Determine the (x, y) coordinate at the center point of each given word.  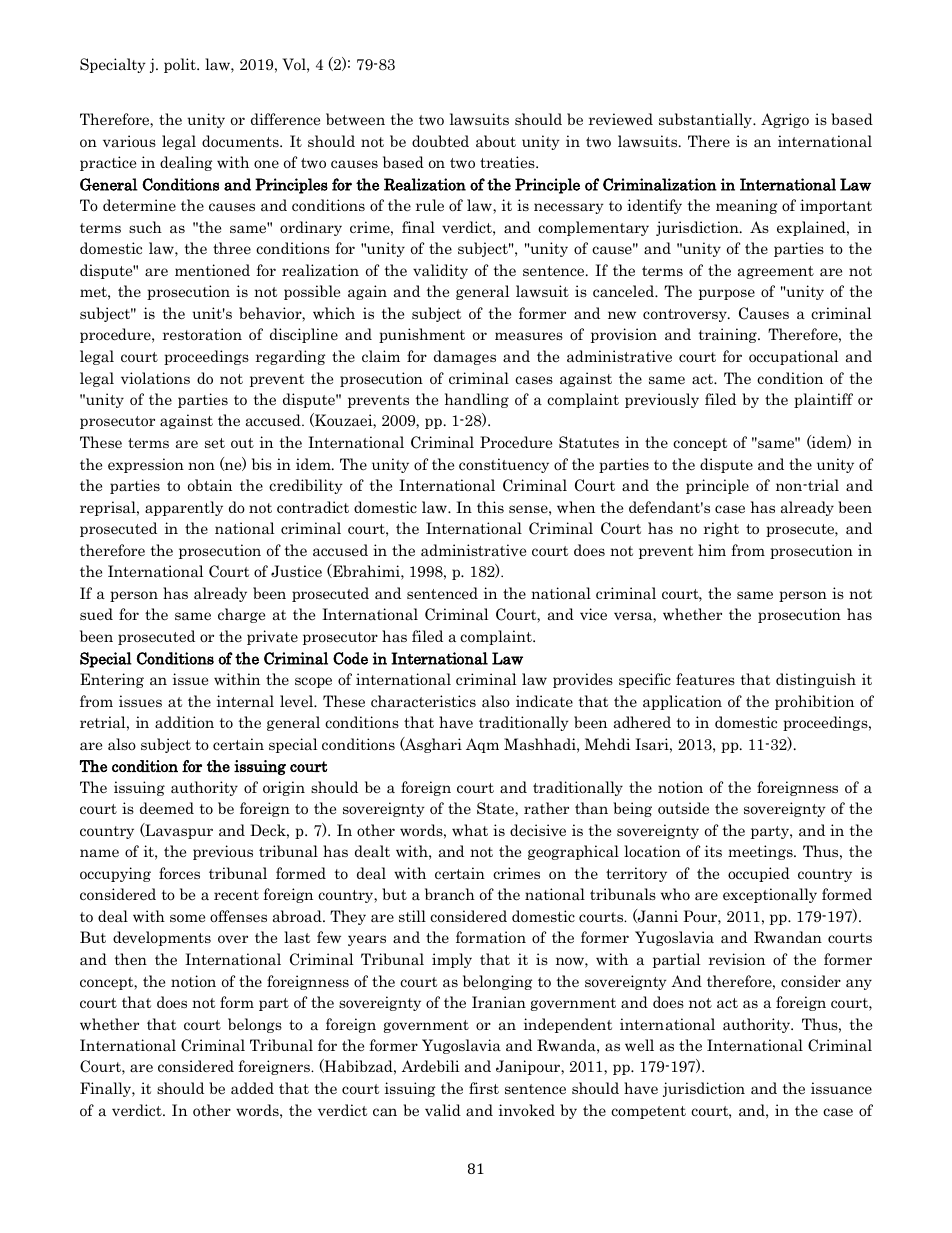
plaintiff (823, 400)
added (252, 1088)
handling (477, 400)
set (215, 443)
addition (184, 722)
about (496, 141)
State (496, 809)
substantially (706, 120)
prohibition (814, 702)
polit (181, 65)
